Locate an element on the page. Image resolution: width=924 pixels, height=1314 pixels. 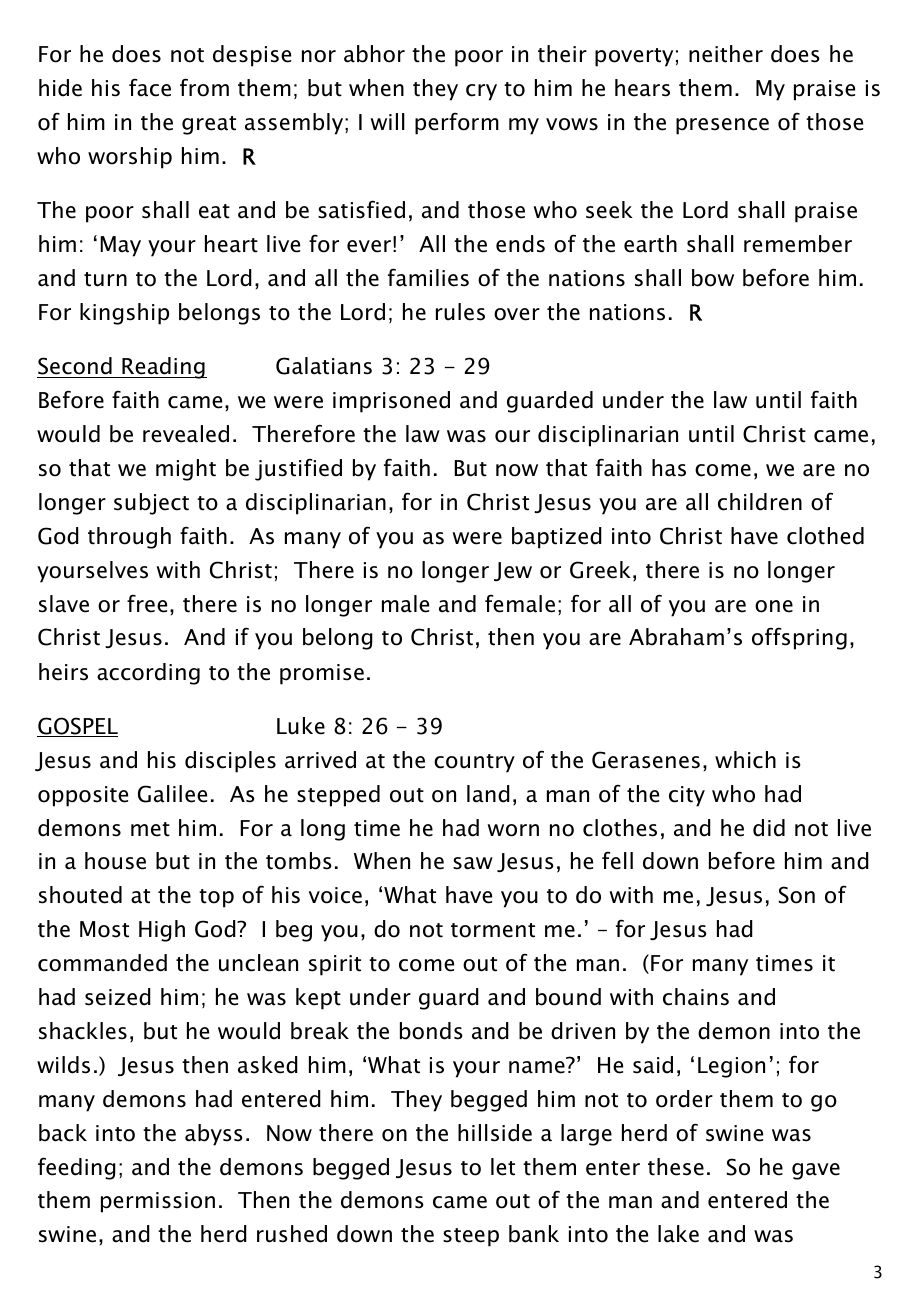
cry is located at coordinates (481, 92).
